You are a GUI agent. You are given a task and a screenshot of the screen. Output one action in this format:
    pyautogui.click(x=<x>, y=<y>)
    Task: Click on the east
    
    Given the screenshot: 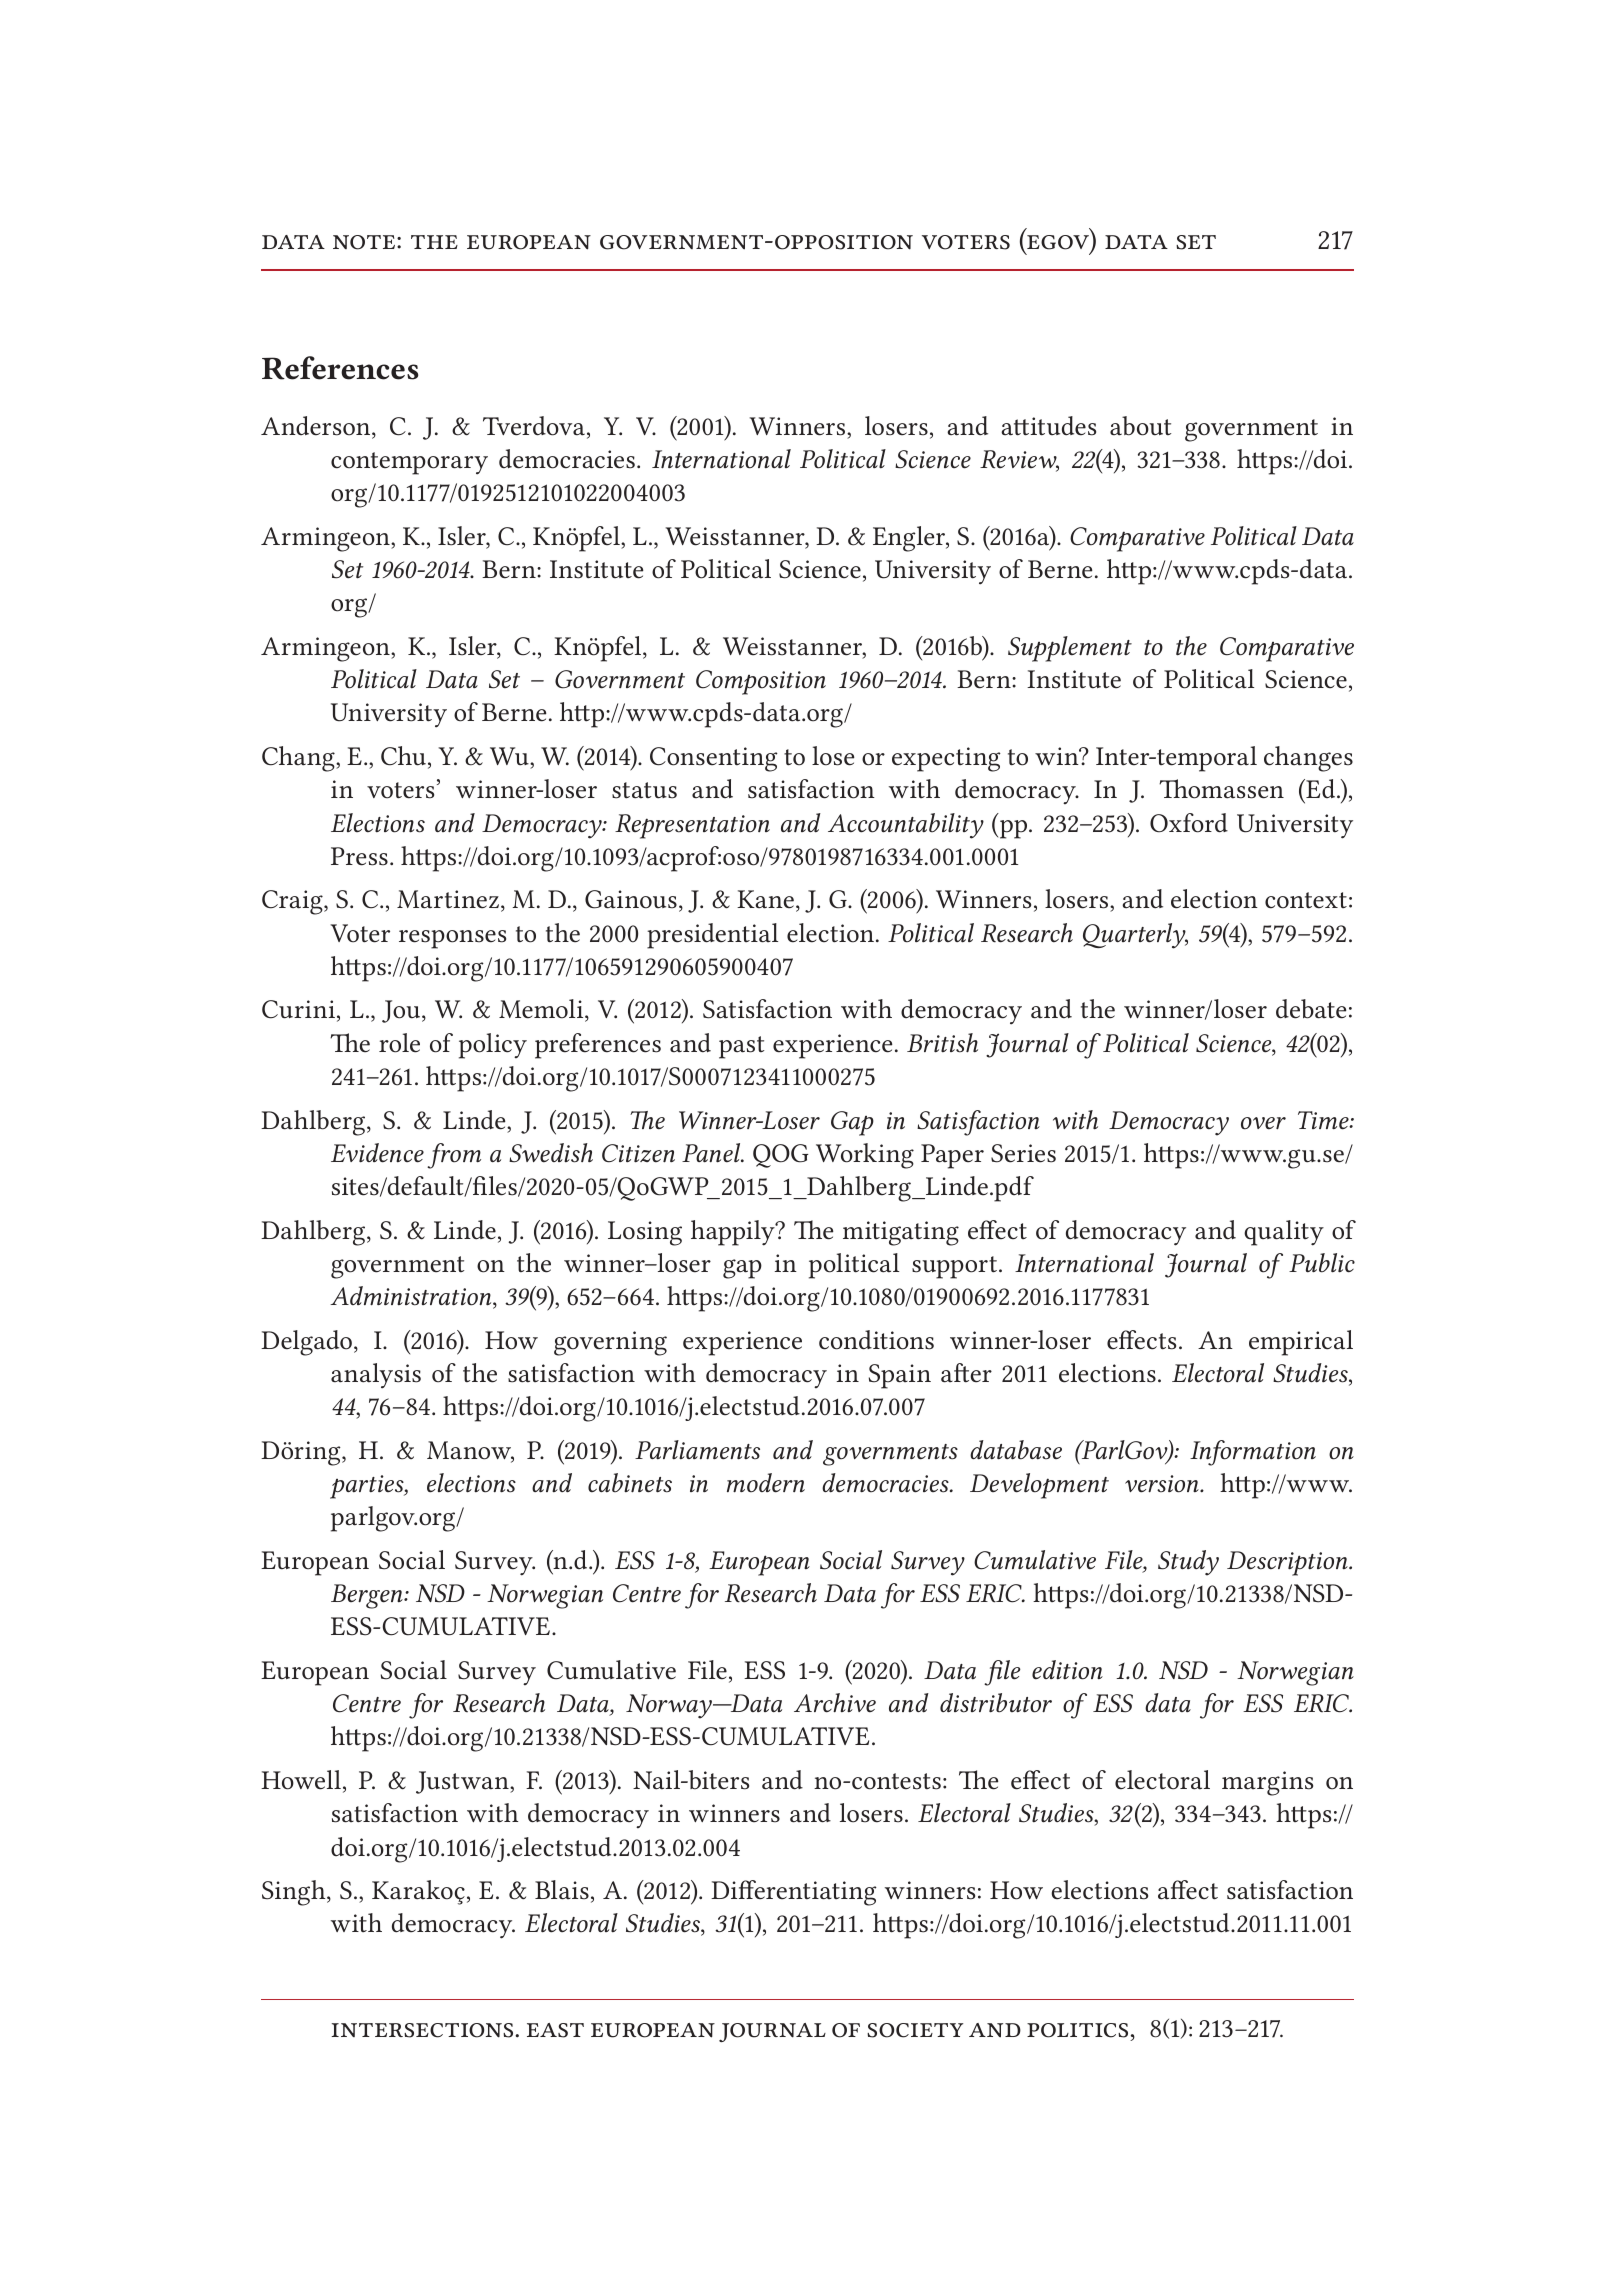 What is the action you would take?
    pyautogui.click(x=555, y=2030)
